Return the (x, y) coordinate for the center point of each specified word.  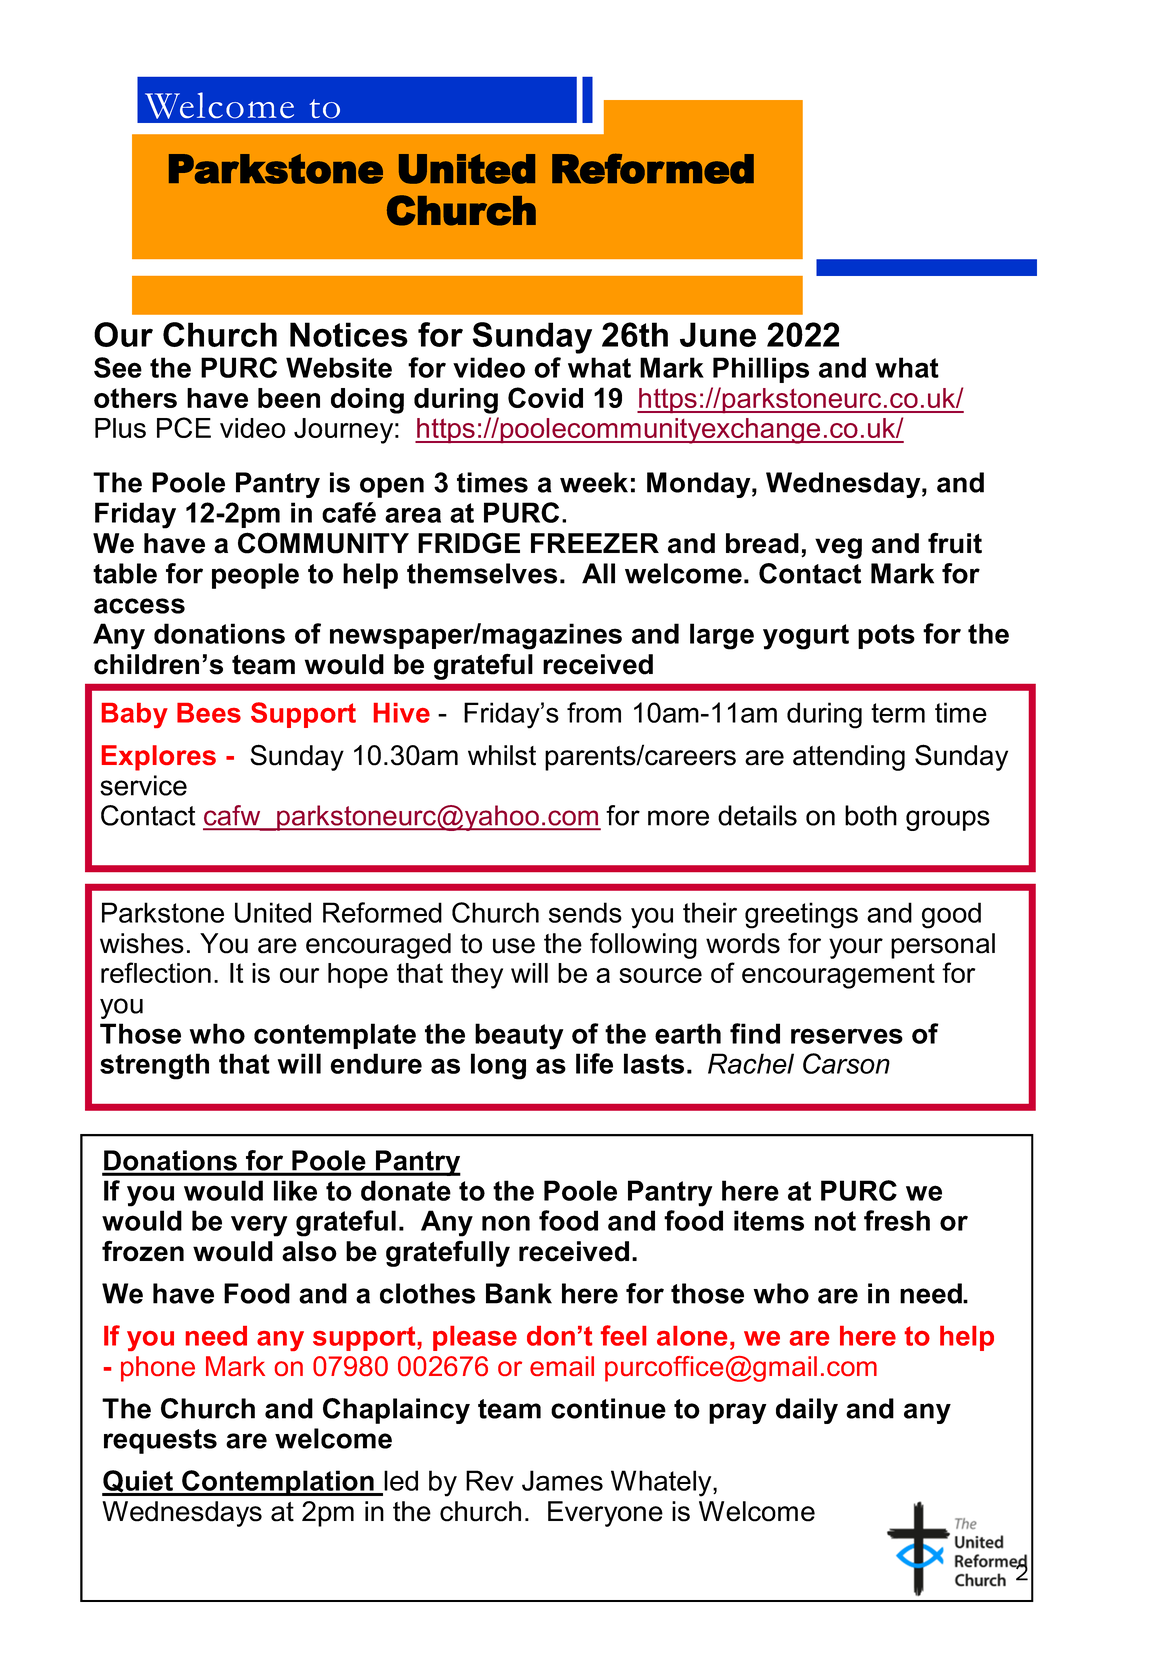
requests (160, 1441)
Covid (545, 397)
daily (807, 1411)
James (562, 1480)
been (289, 398)
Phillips (761, 370)
